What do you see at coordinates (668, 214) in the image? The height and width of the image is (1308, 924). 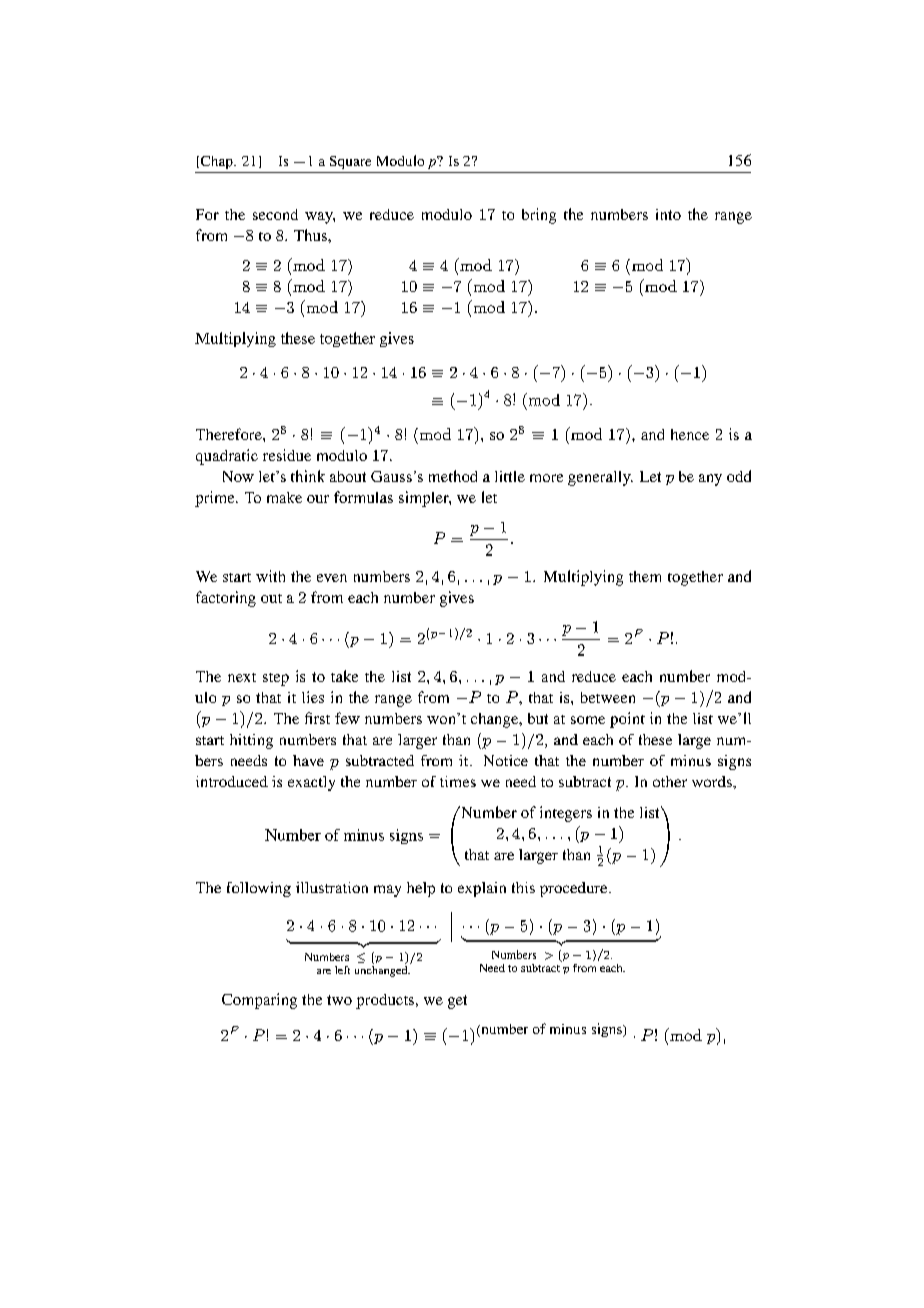 I see `into` at bounding box center [668, 214].
